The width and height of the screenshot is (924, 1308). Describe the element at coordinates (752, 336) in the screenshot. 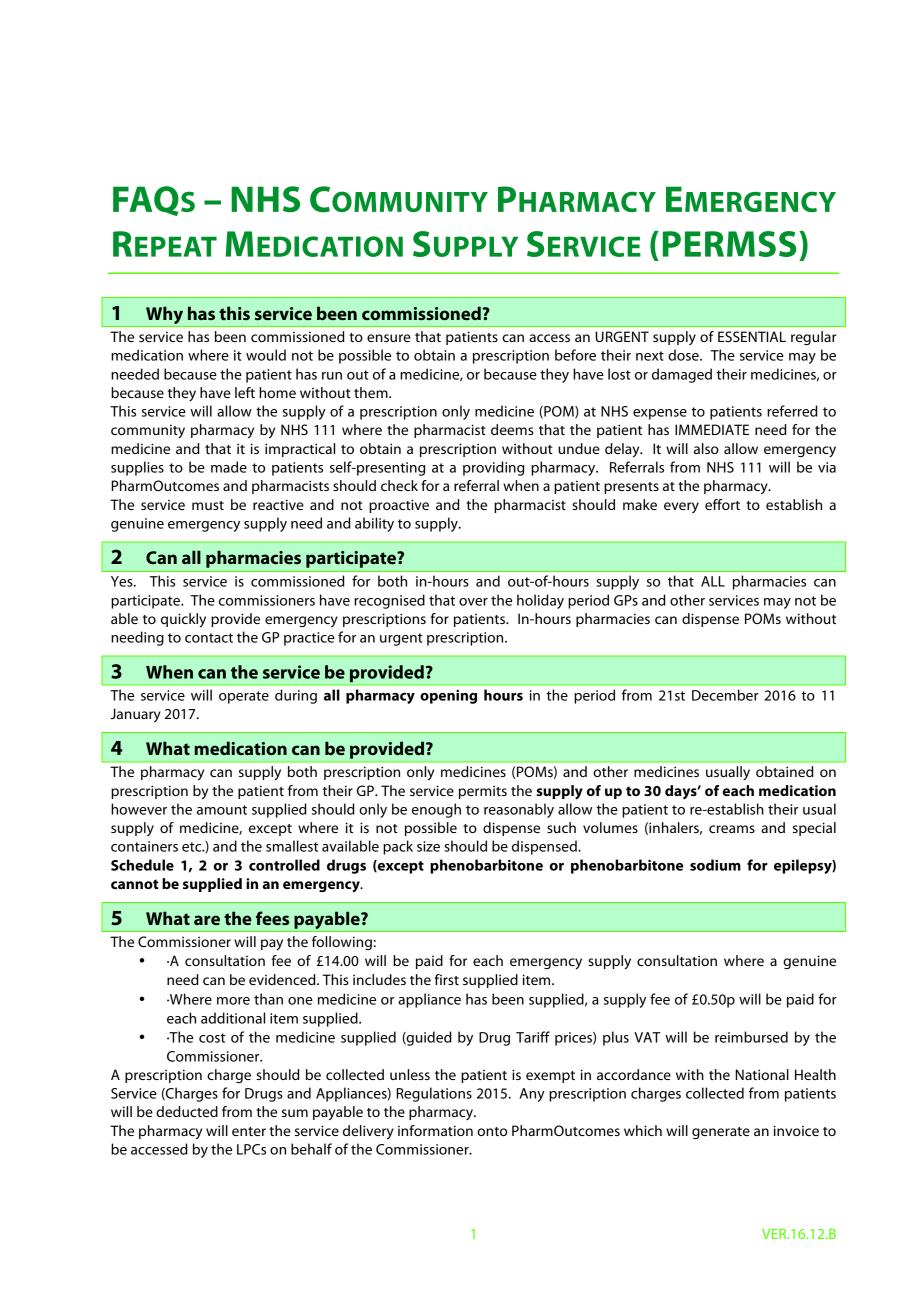

I see `ESSENTIAL` at that location.
